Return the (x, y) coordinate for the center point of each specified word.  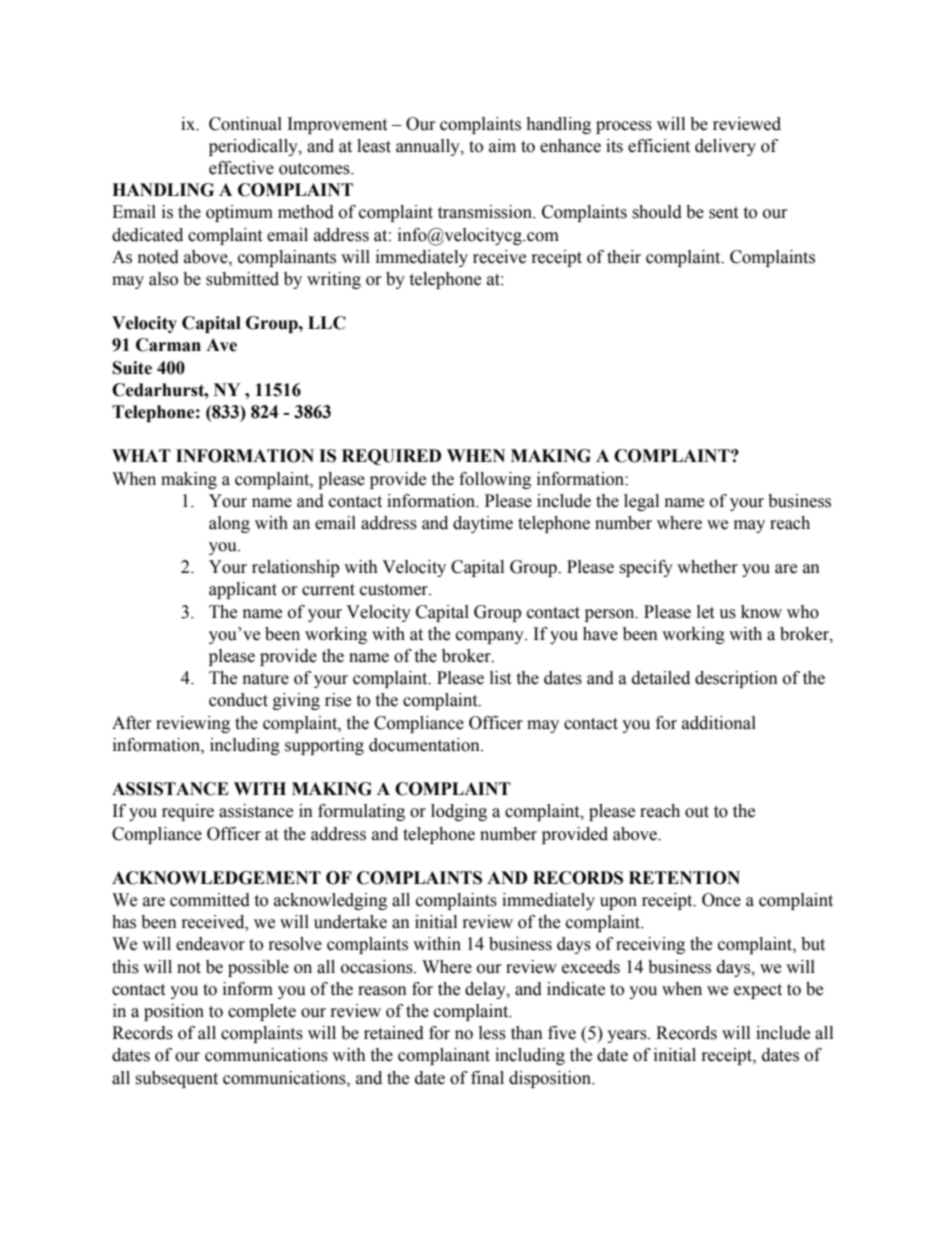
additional (719, 723)
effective (241, 168)
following (495, 480)
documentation (425, 745)
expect (758, 991)
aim (502, 146)
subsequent (176, 1079)
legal (641, 502)
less (492, 1033)
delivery (725, 147)
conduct (238, 700)
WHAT (141, 455)
